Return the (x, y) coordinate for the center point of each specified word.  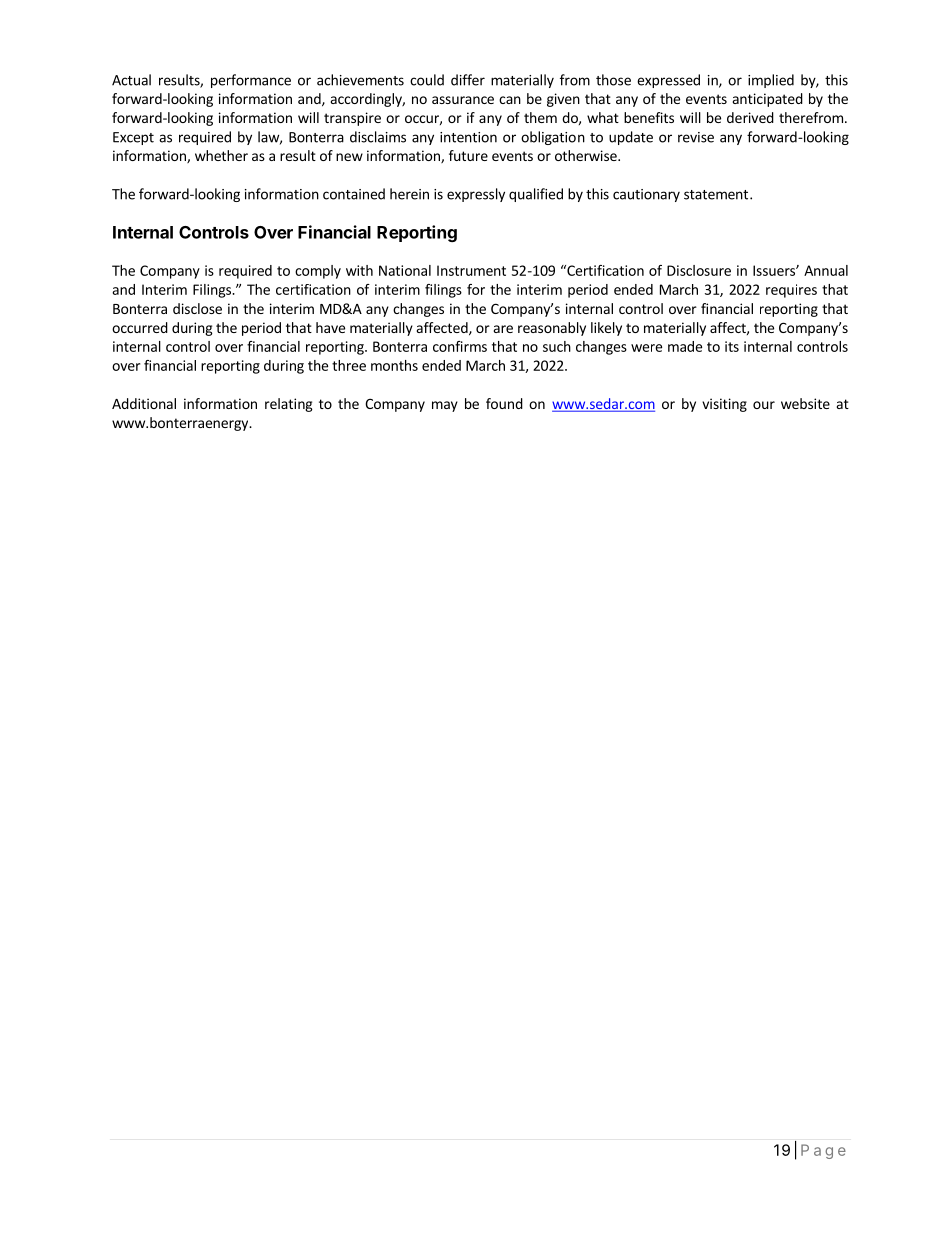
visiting (724, 405)
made (685, 346)
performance (251, 81)
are (503, 329)
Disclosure (699, 270)
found (504, 403)
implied (771, 81)
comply (318, 272)
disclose (197, 308)
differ (468, 80)
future (468, 155)
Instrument (471, 270)
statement (716, 195)
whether (221, 155)
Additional (144, 403)
